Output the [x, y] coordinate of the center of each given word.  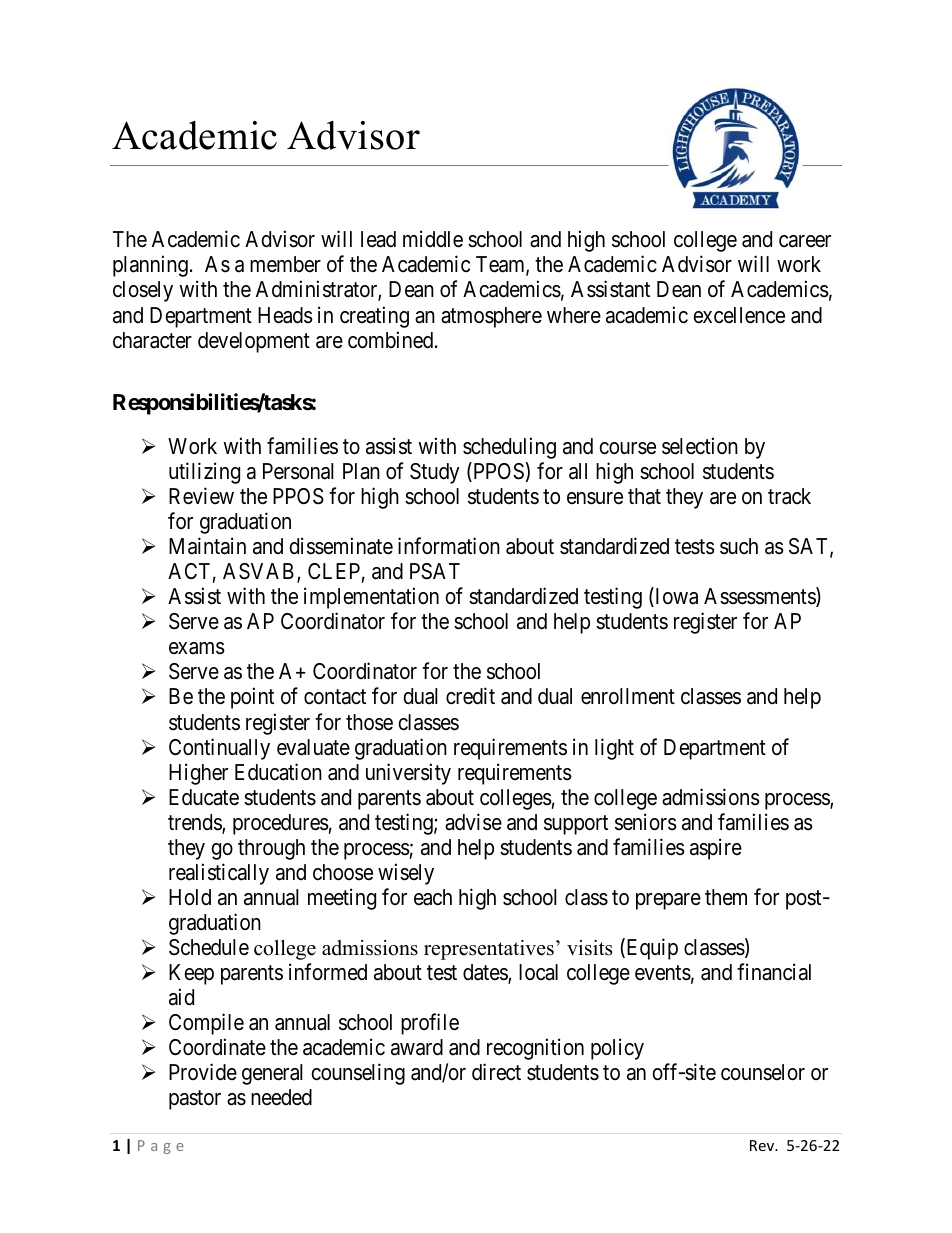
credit [470, 696]
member [285, 264]
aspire [716, 849]
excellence [739, 315]
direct [496, 1072]
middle [433, 239]
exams [197, 648]
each [433, 897]
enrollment [628, 696]
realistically [219, 874]
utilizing [204, 473]
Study [435, 473]
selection [700, 446]
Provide [203, 1072]
